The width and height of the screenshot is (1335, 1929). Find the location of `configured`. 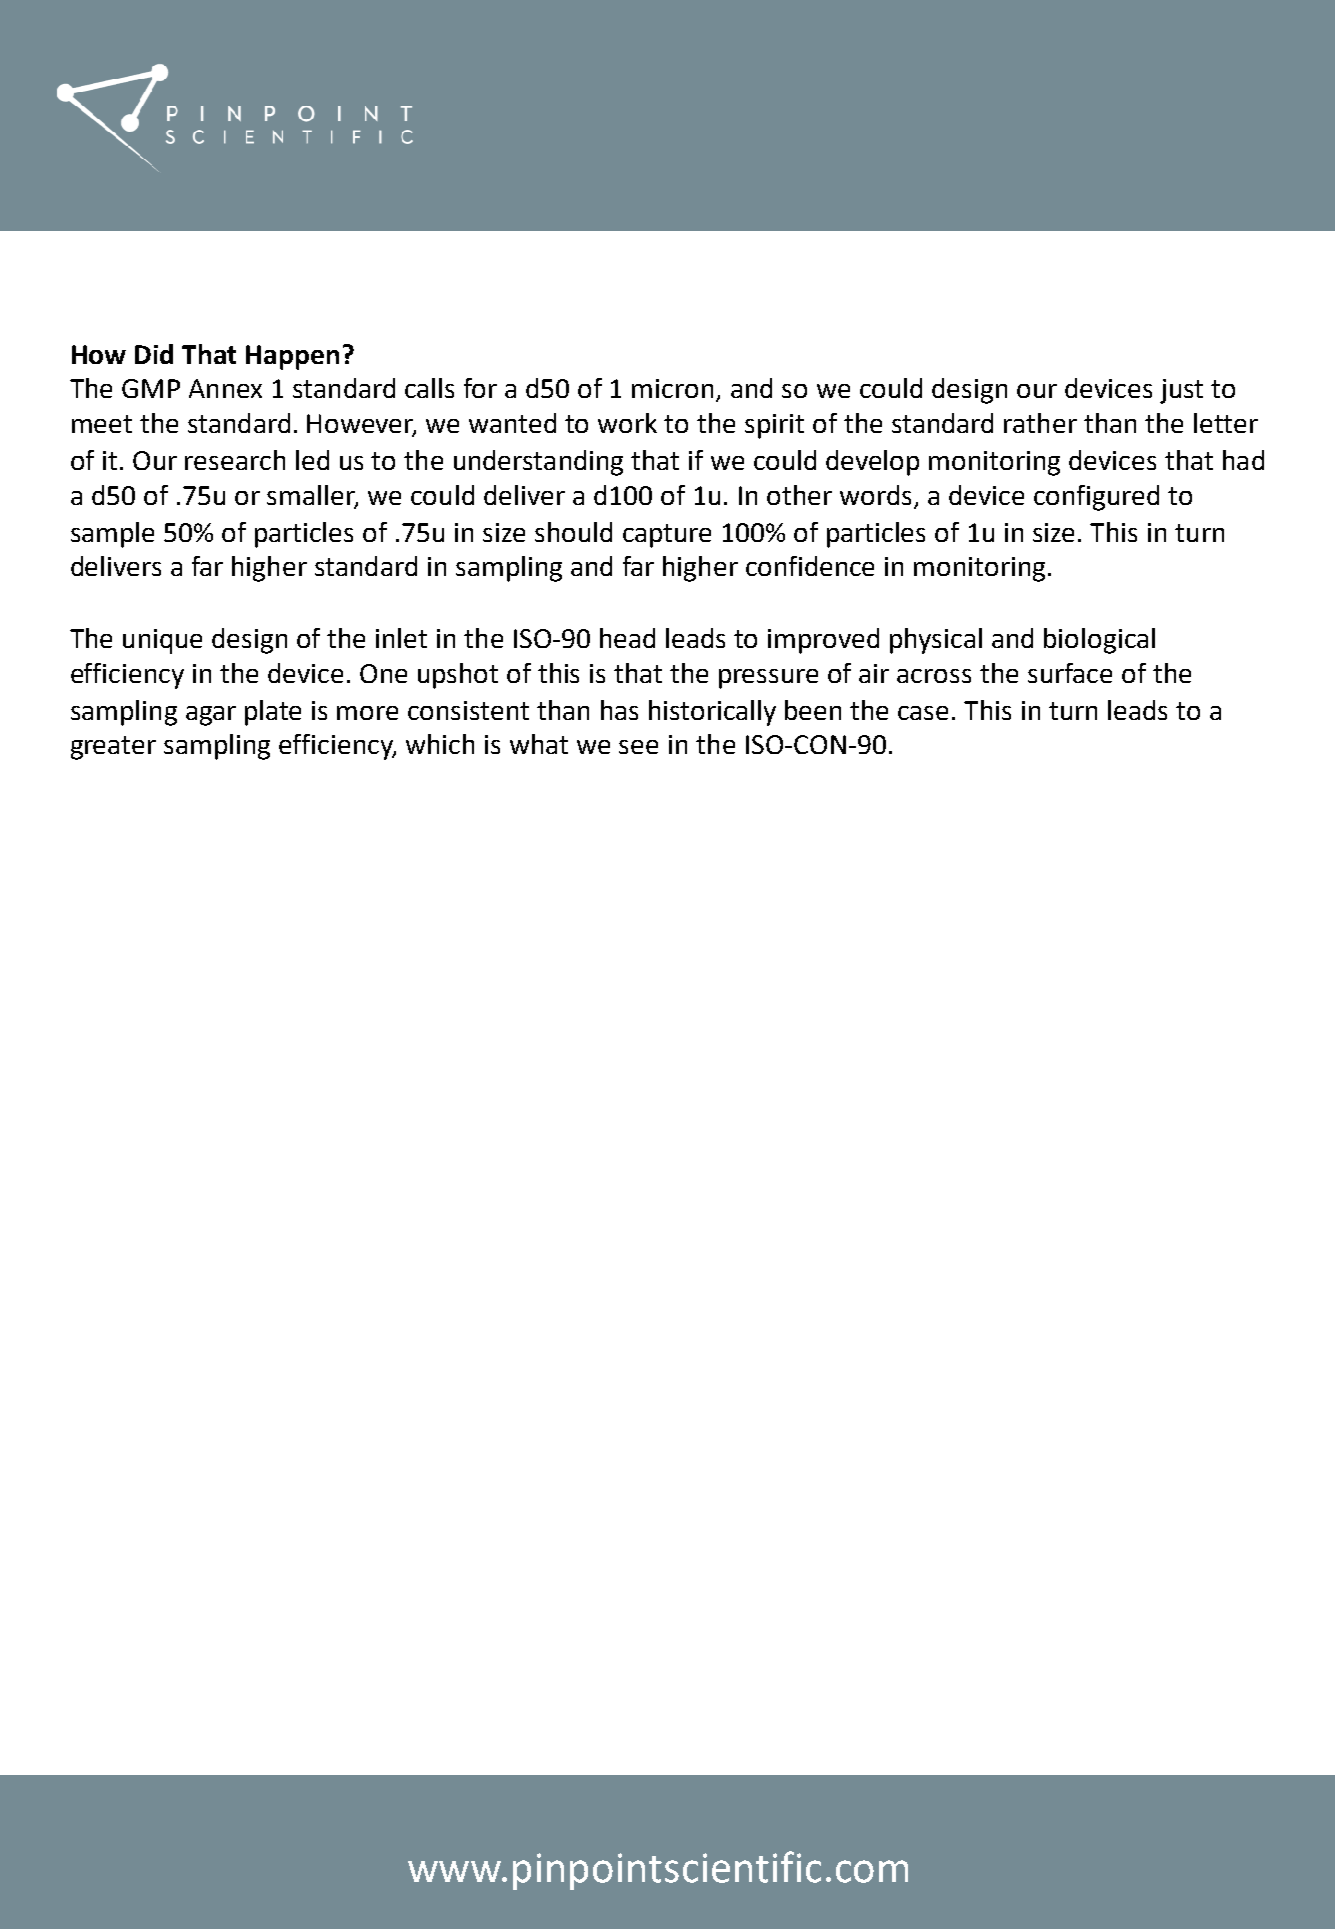

configured is located at coordinates (1096, 498).
